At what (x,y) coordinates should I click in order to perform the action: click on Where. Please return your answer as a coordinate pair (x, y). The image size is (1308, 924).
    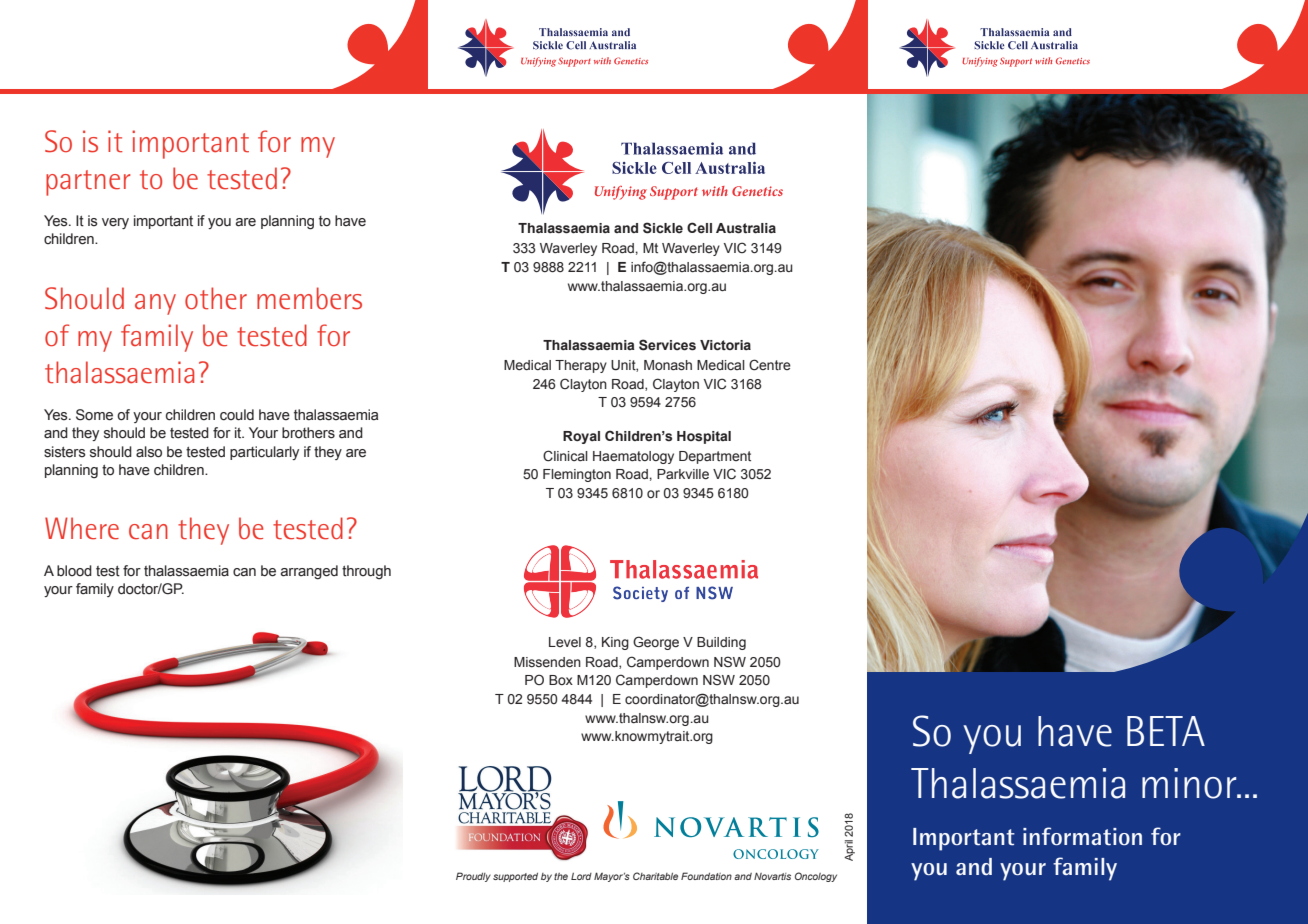
    Looking at the image, I should click on (82, 528).
